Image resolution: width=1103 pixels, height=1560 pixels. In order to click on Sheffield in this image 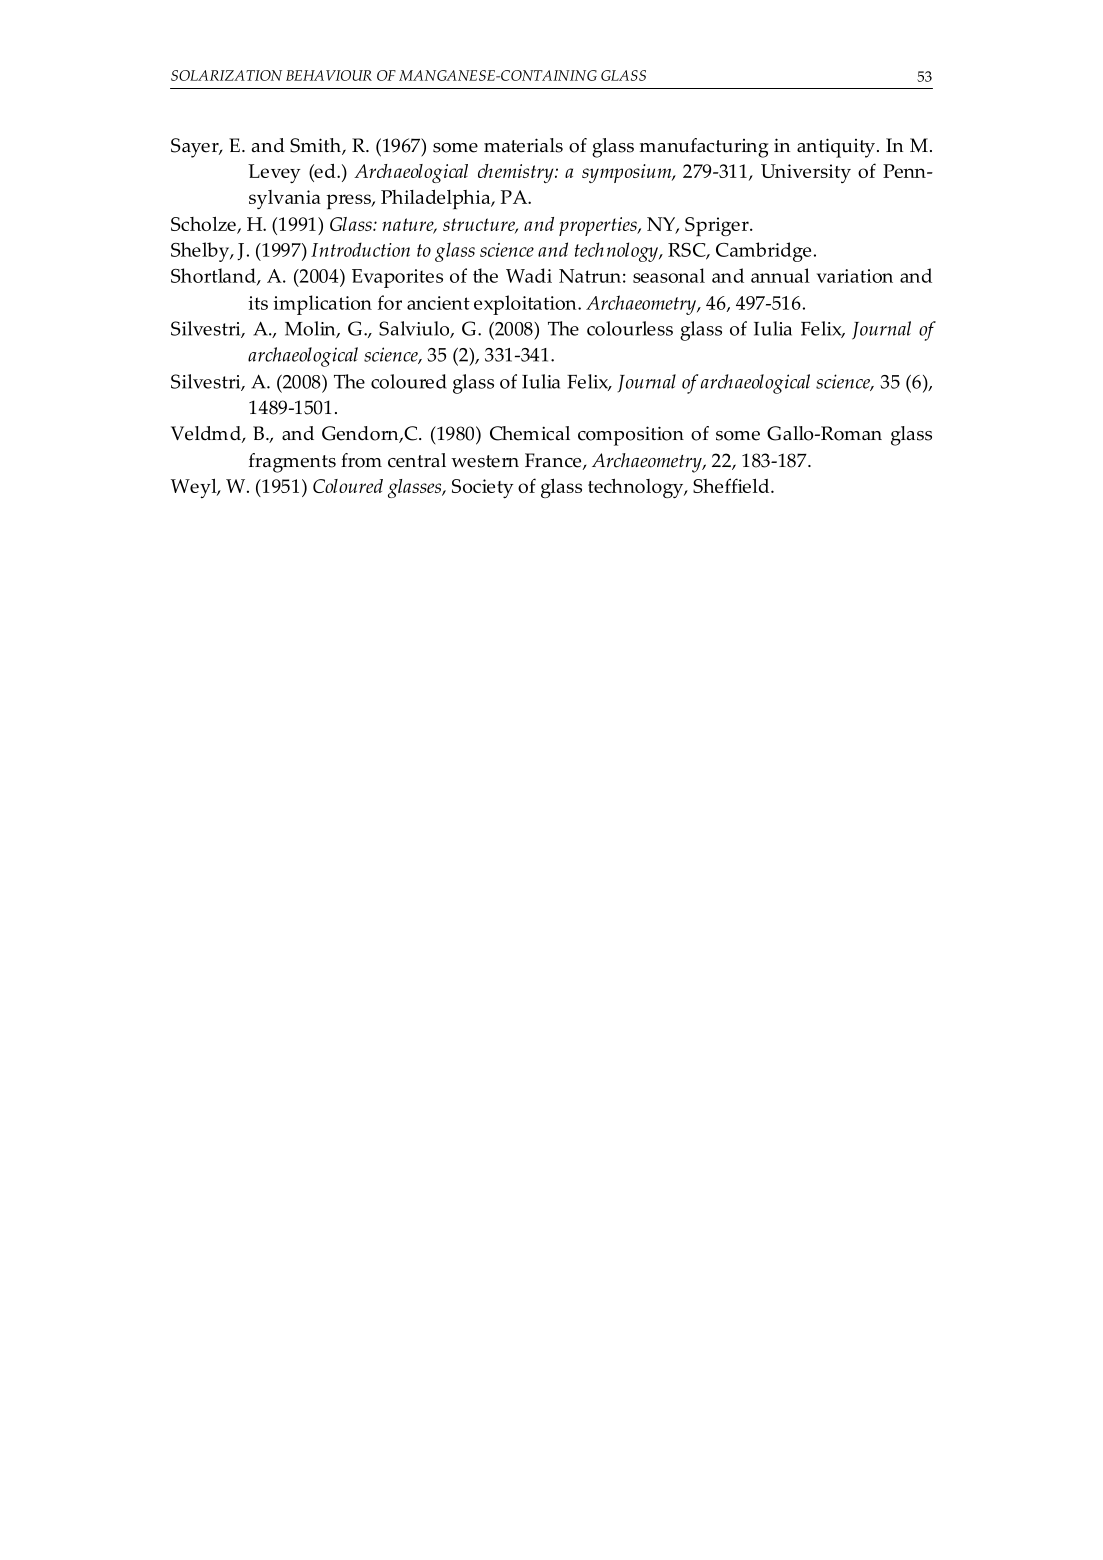, I will do `click(732, 485)`.
